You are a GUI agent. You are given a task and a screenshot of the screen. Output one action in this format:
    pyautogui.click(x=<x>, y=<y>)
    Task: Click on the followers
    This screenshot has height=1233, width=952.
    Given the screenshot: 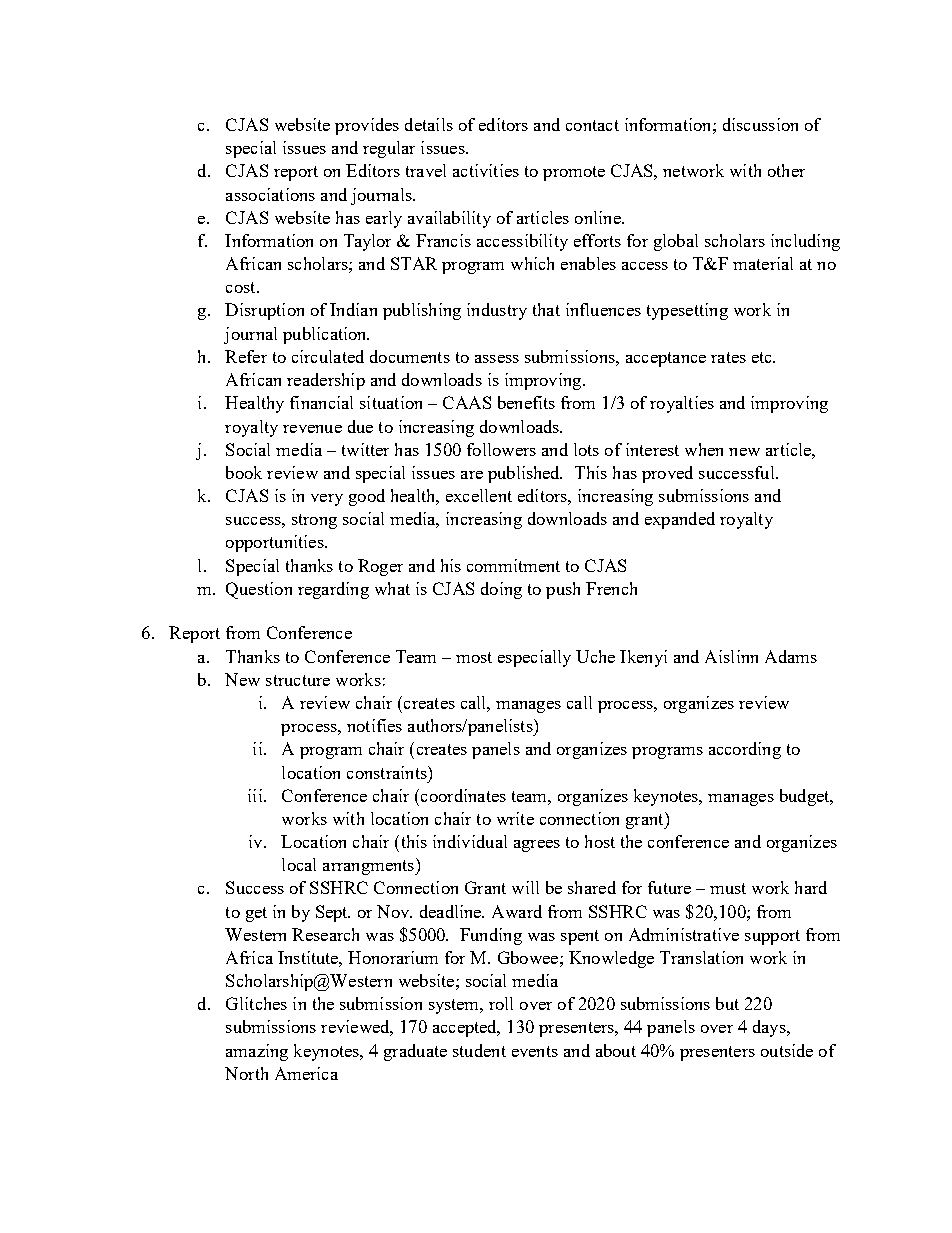 What is the action you would take?
    pyautogui.click(x=501, y=449)
